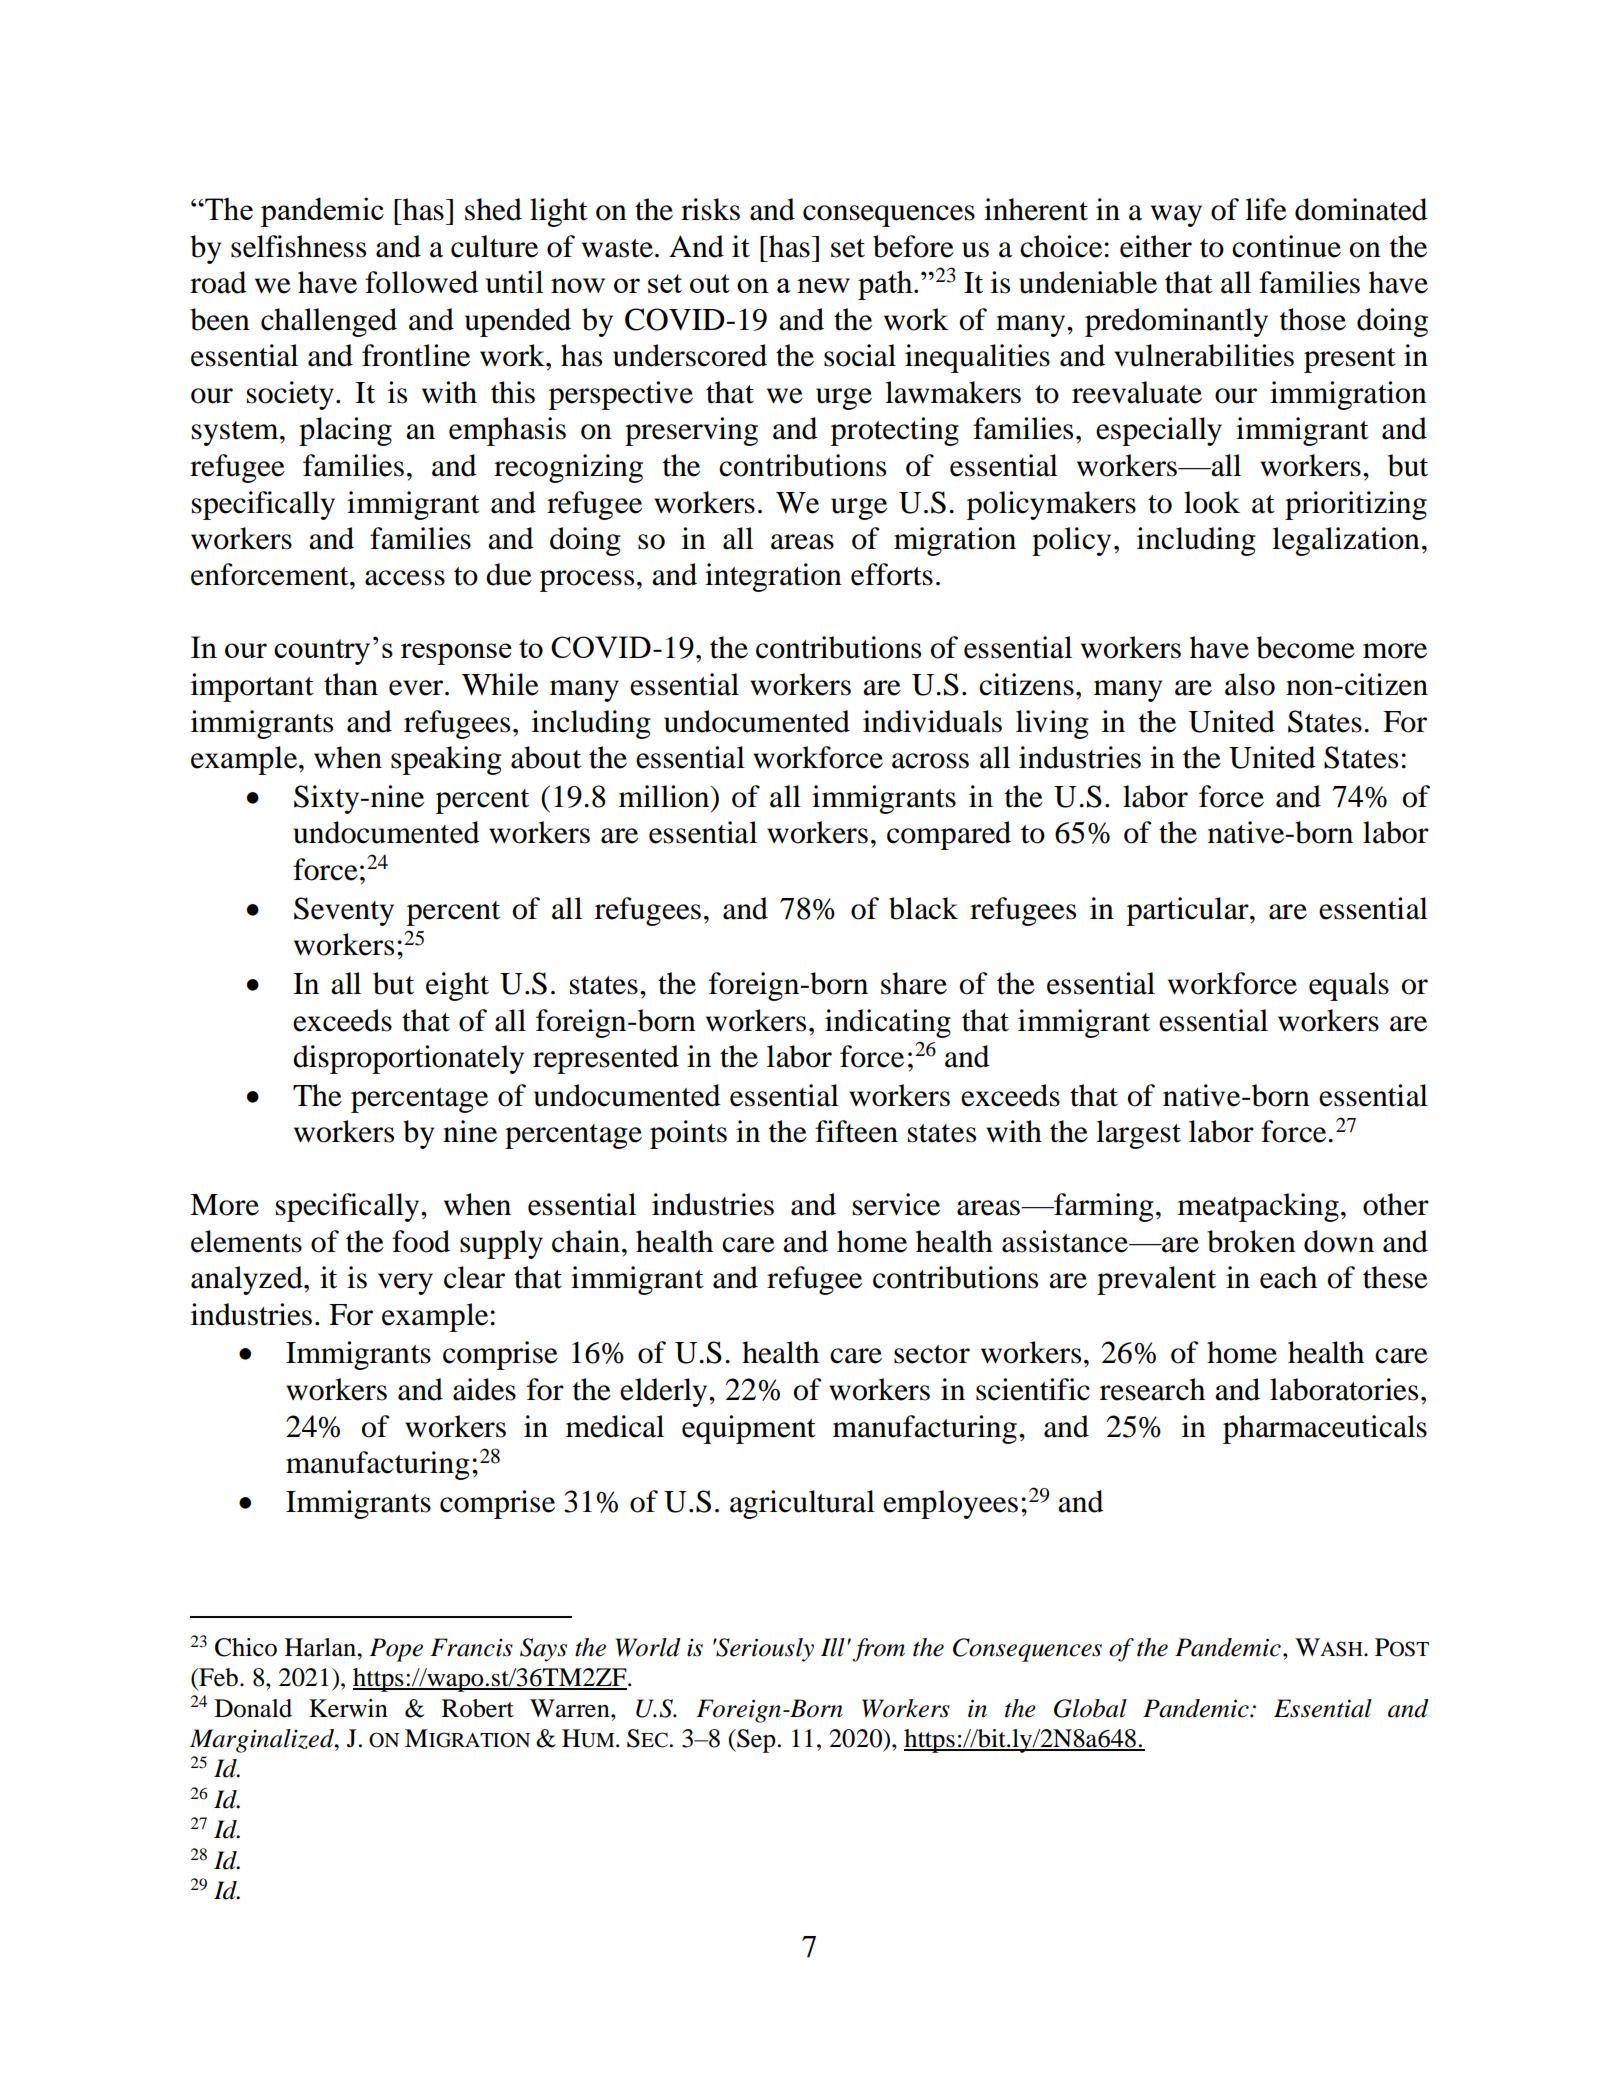 Image resolution: width=1619 pixels, height=2095 pixels. What do you see at coordinates (1286, 246) in the screenshot?
I see `continue` at bounding box center [1286, 246].
